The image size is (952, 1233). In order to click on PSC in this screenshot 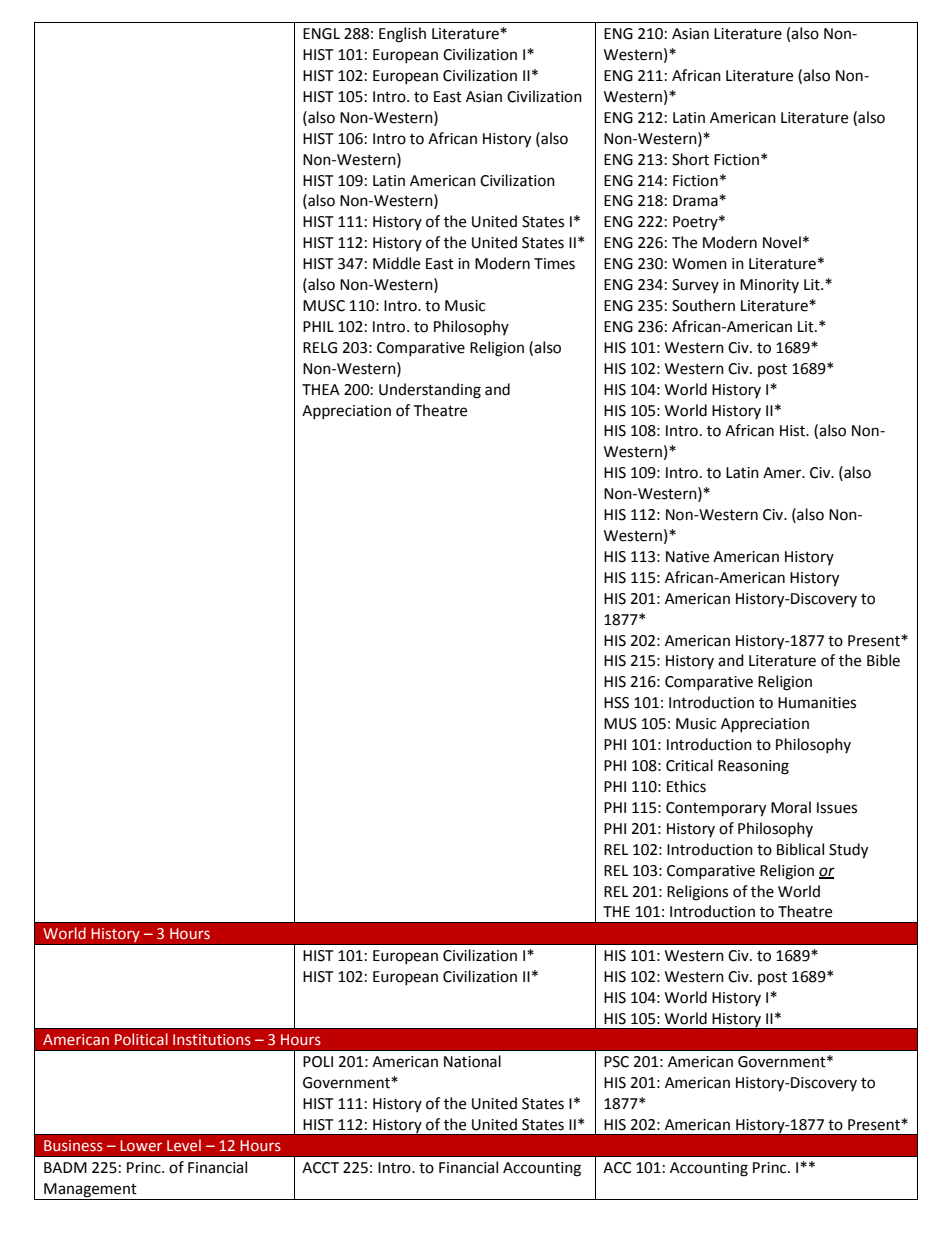, I will do `click(616, 1062)`.
